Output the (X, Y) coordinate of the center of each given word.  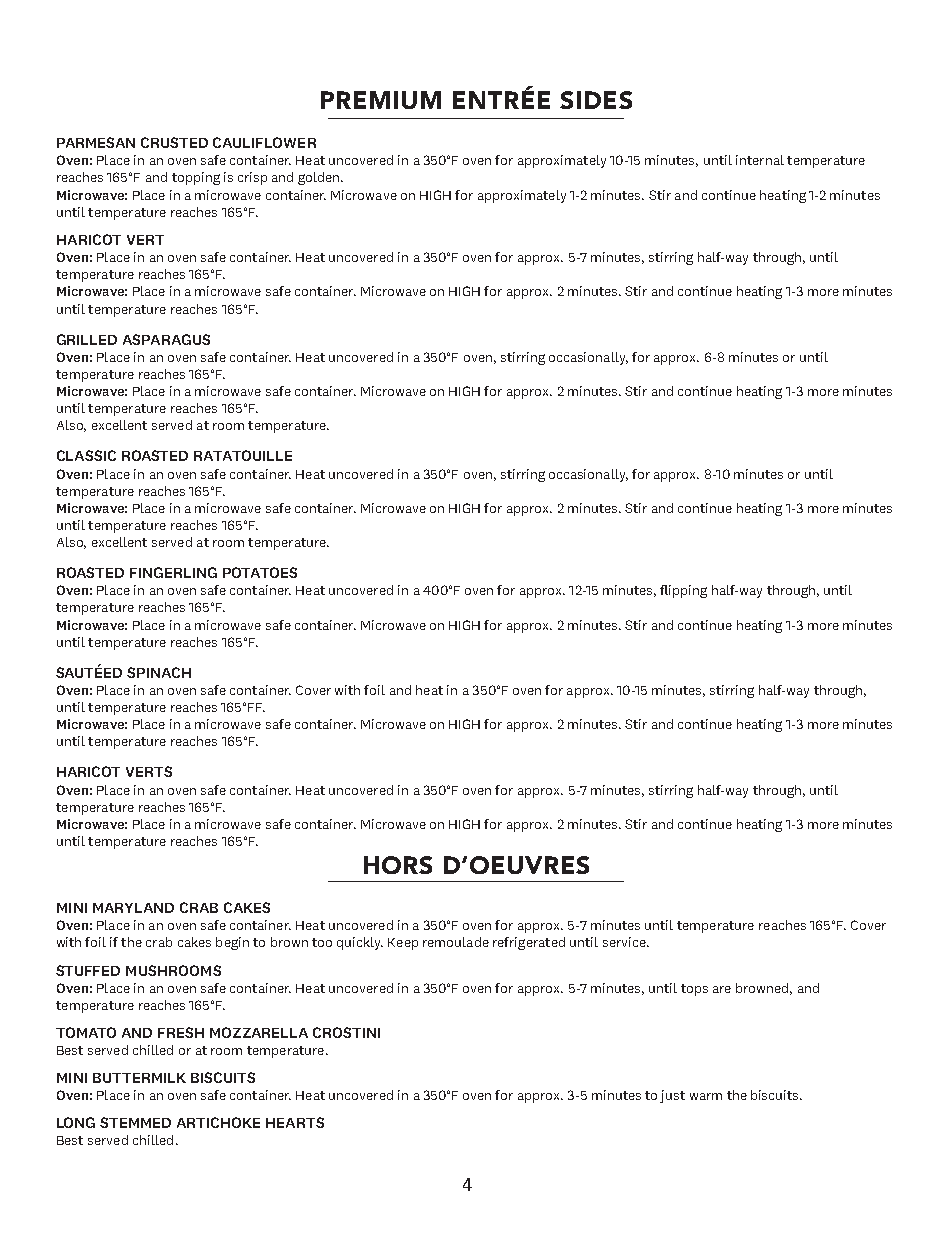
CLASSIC (86, 455)
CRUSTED (174, 142)
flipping (683, 591)
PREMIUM (381, 100)
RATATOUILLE (243, 455)
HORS (398, 865)
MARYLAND (133, 908)
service (625, 942)
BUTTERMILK (139, 1078)
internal (760, 160)
